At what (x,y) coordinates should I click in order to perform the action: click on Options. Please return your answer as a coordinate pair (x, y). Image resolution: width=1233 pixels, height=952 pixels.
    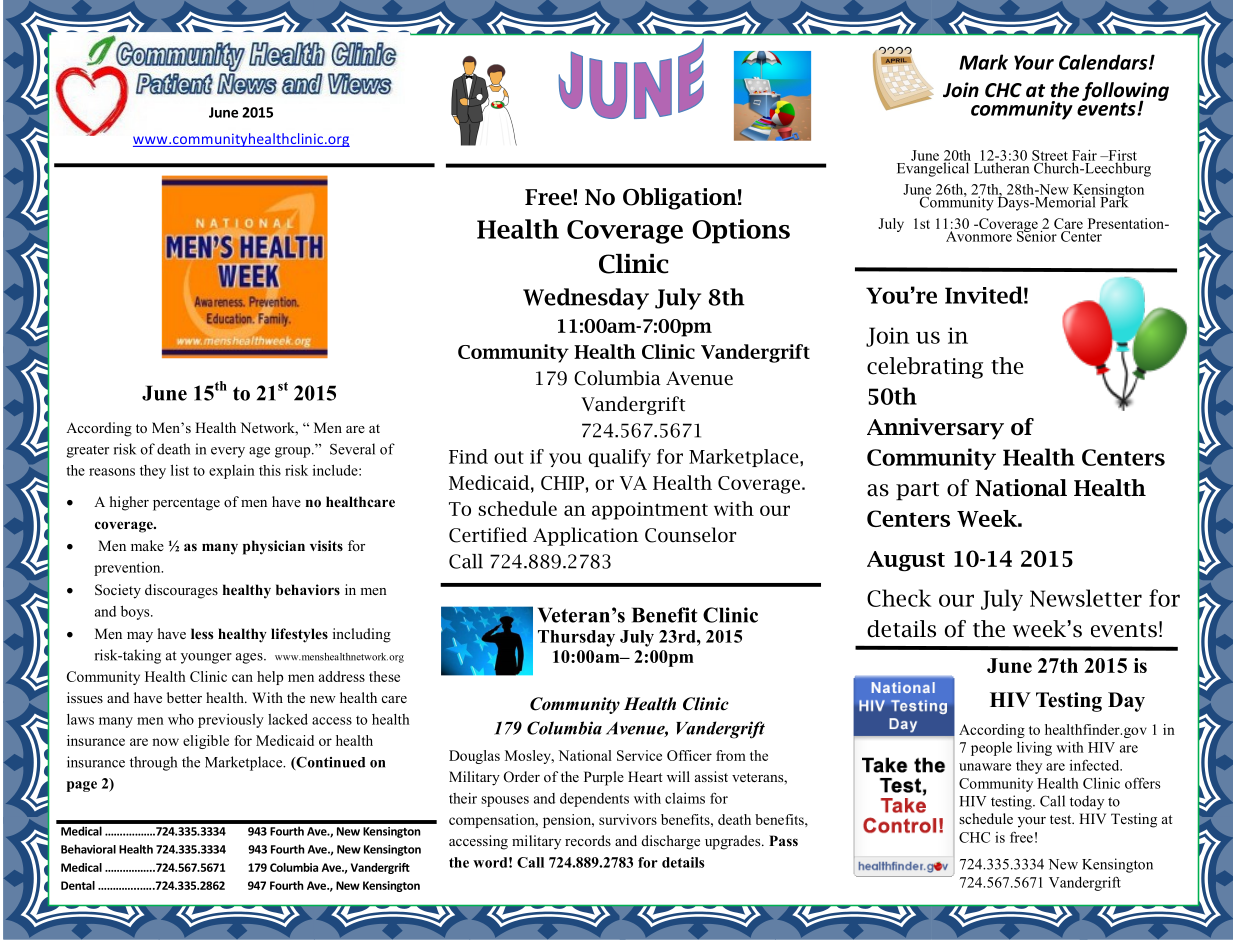
    Looking at the image, I should click on (741, 231).
